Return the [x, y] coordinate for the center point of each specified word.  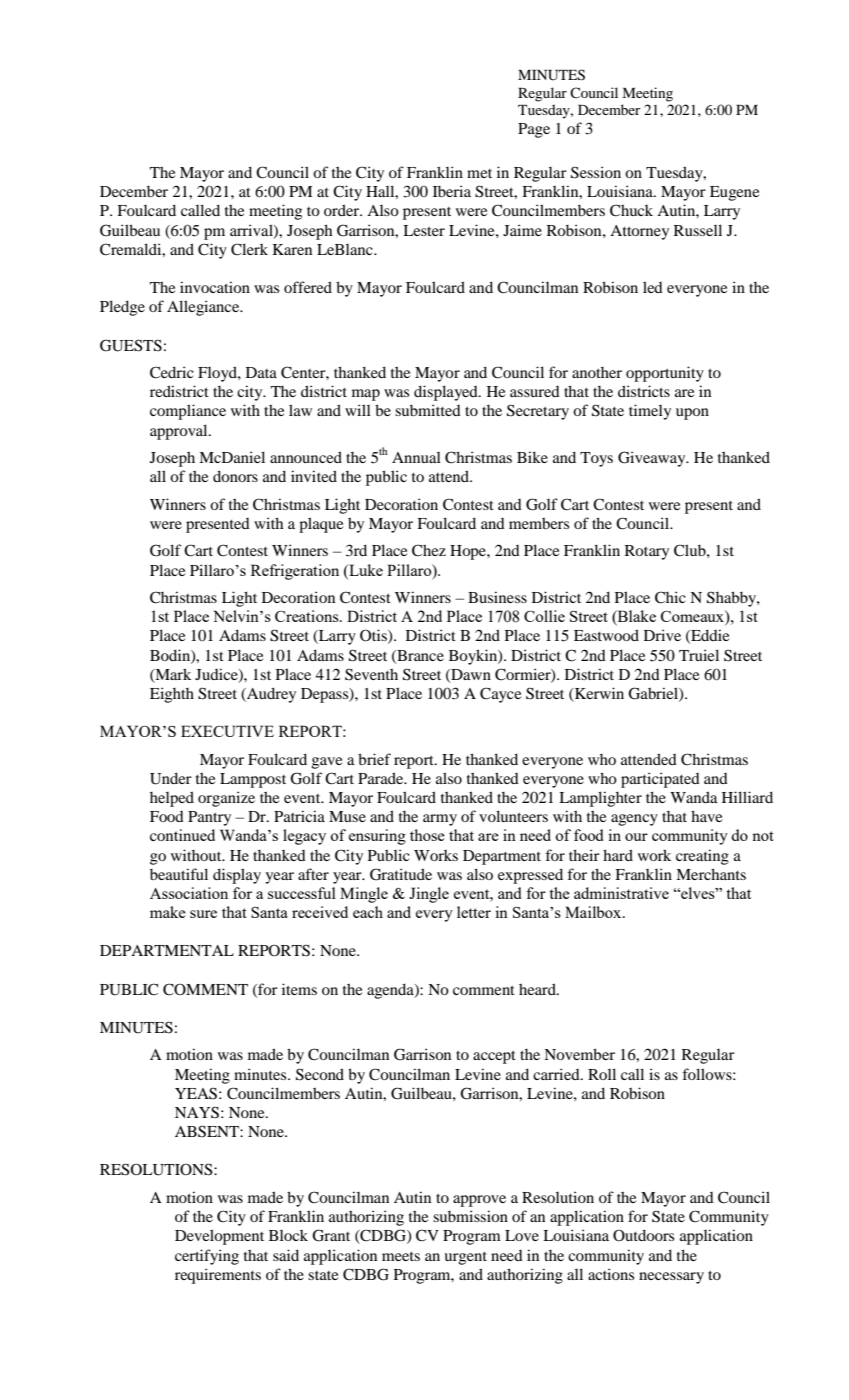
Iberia [452, 191]
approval [180, 432]
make [168, 912]
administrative [621, 893]
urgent [465, 1258]
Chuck [631, 210]
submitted [428, 410]
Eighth [172, 695]
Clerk [249, 249]
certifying [207, 1257]
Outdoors [643, 1235]
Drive [662, 635]
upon [692, 414]
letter [474, 912]
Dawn [470, 675]
